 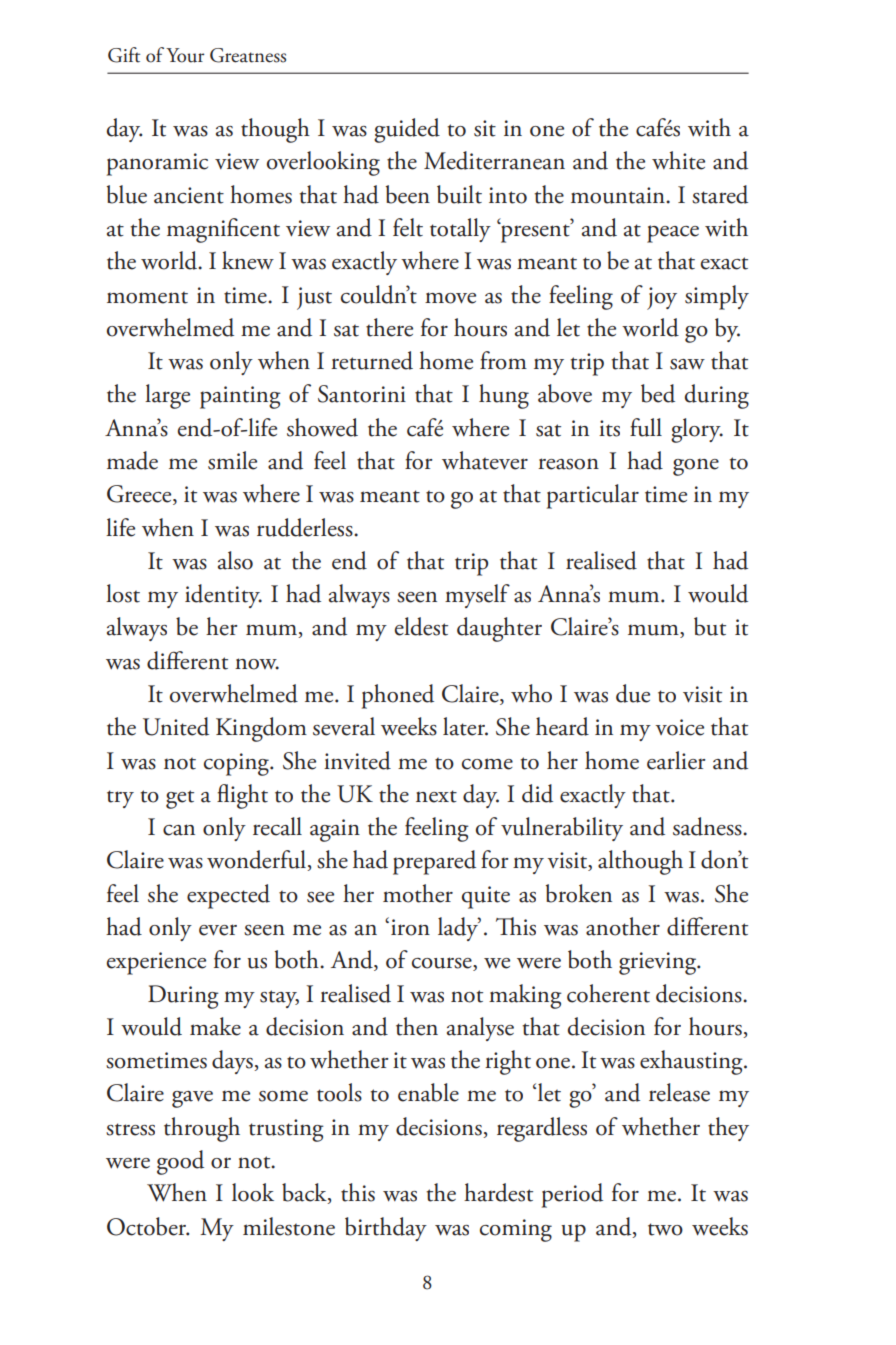 I want to click on but, so click(x=710, y=626).
